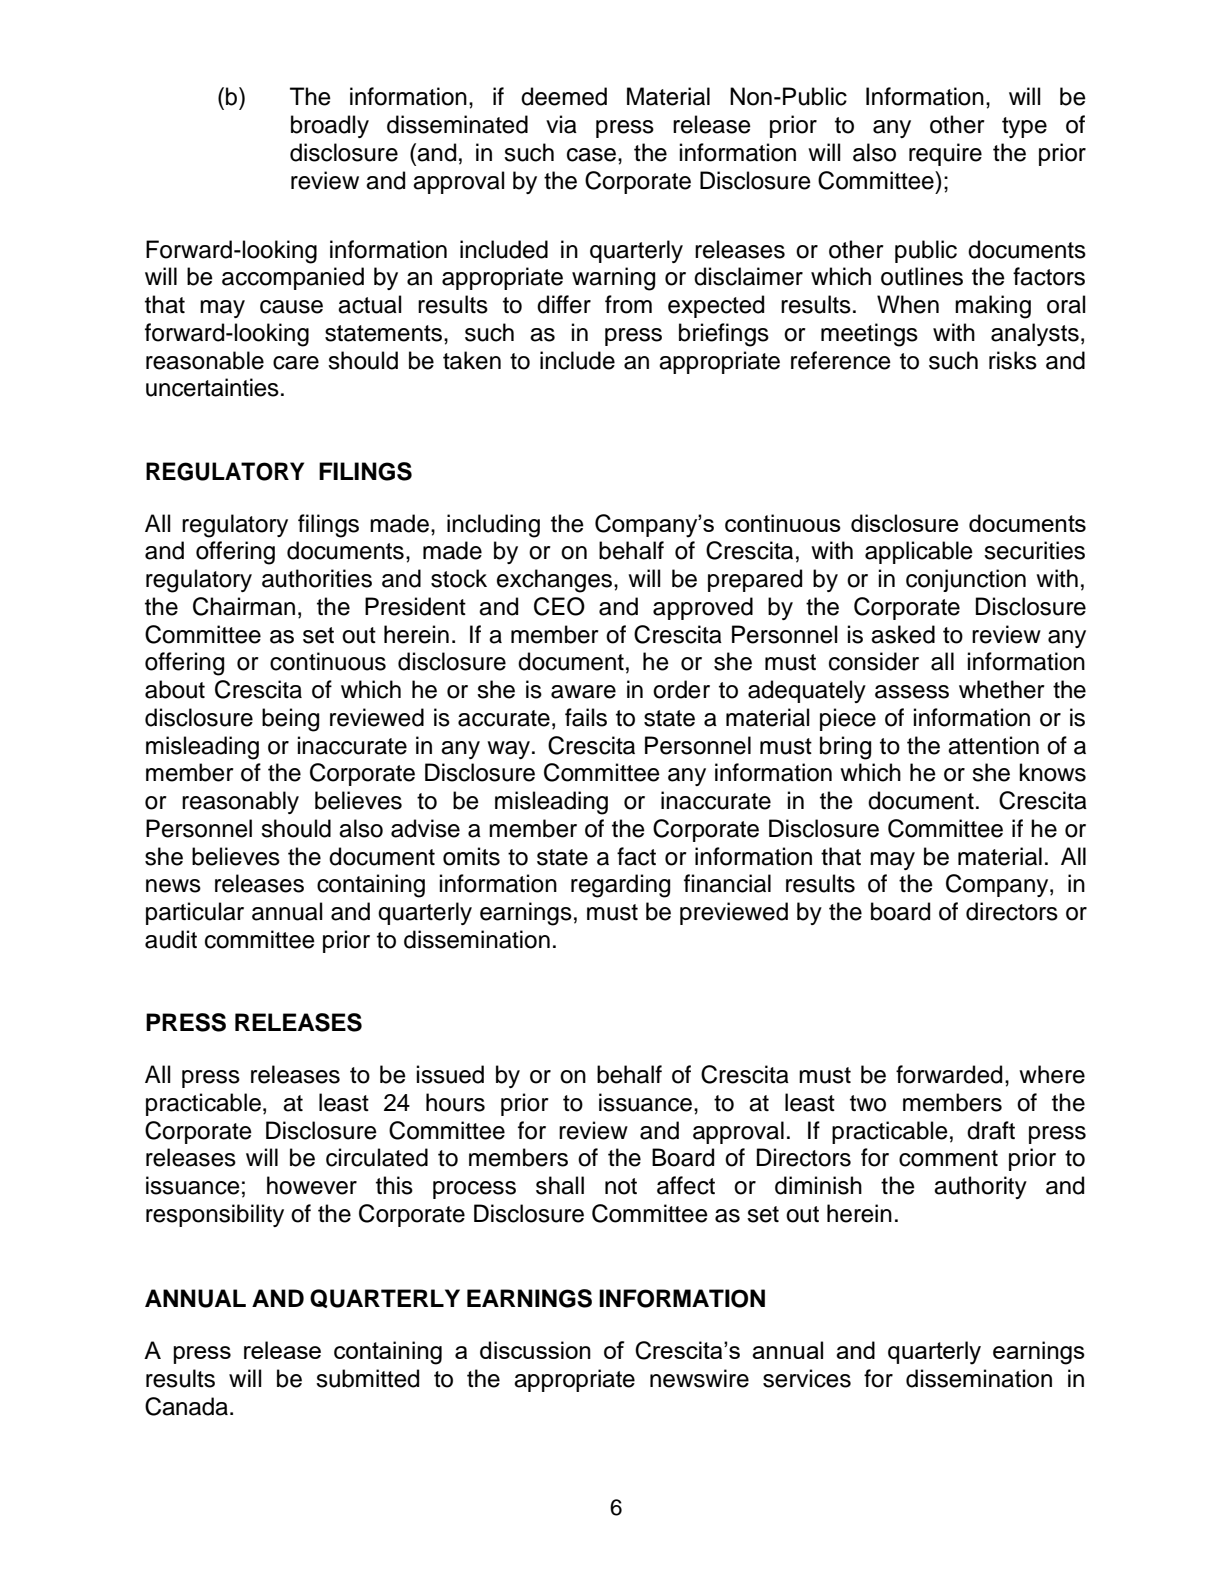  I want to click on particular, so click(195, 913).
